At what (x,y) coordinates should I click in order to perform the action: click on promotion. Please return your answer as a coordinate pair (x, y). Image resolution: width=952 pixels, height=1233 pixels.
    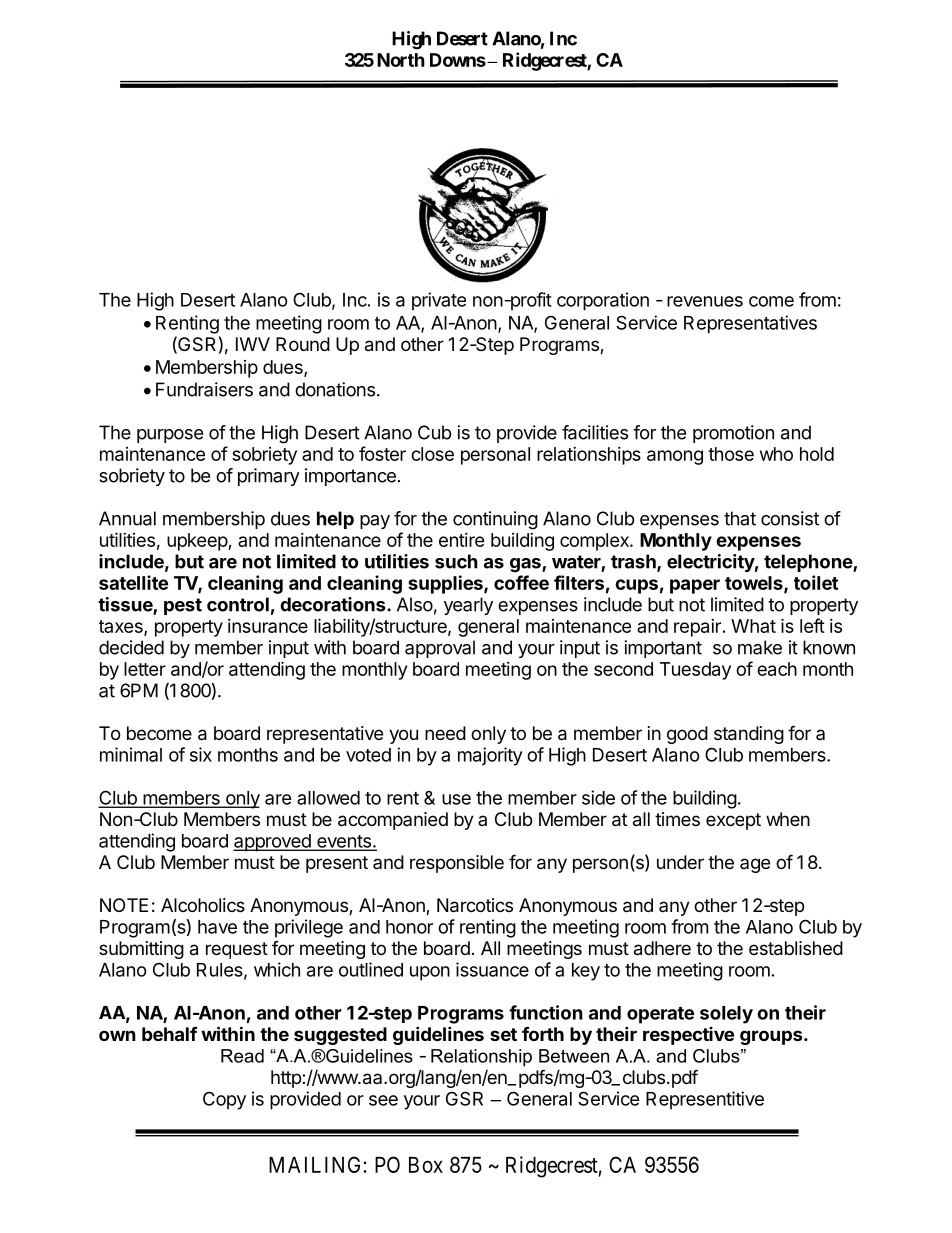
    Looking at the image, I should click on (733, 434).
